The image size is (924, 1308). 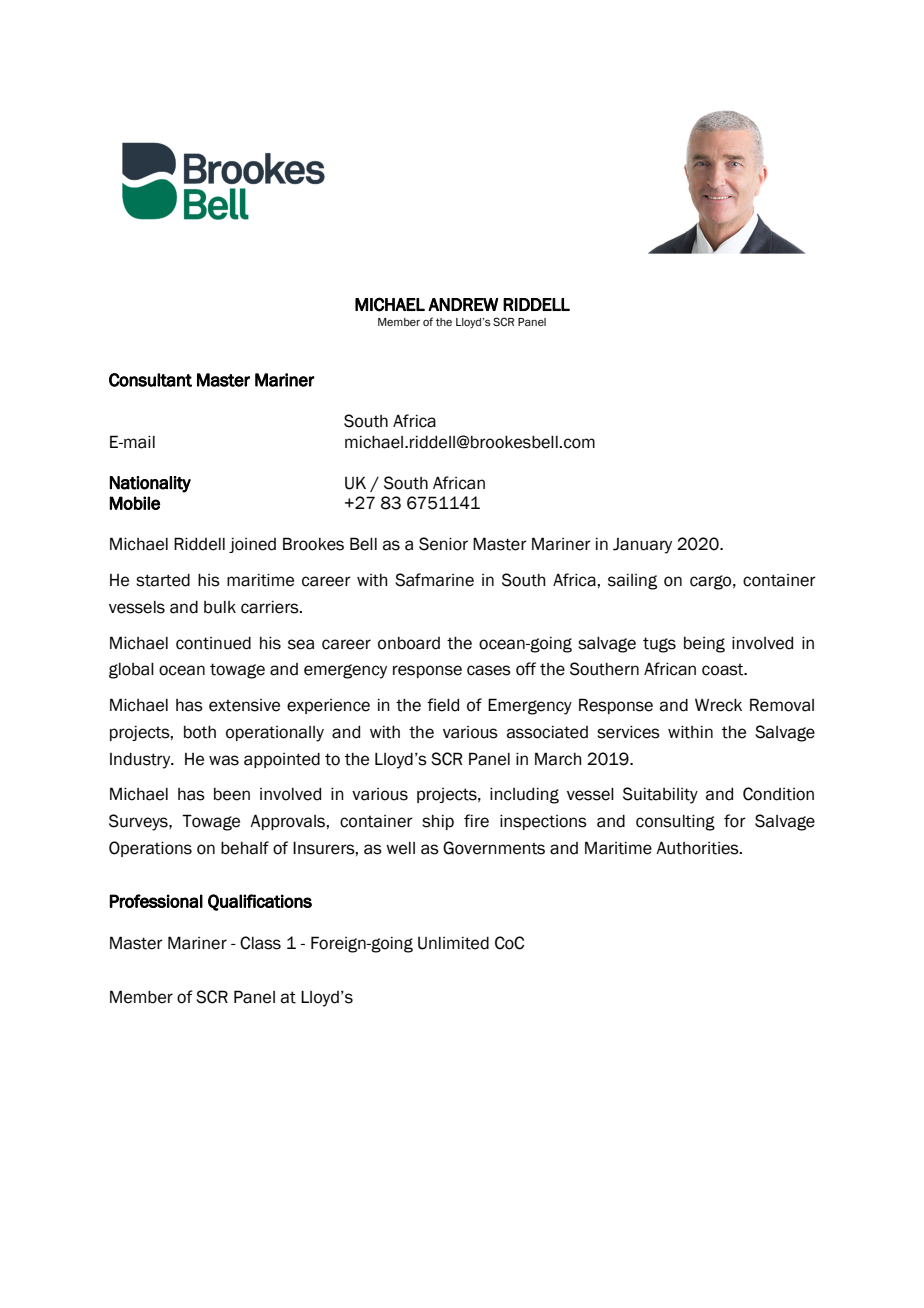 What do you see at coordinates (453, 943) in the screenshot?
I see `Unlimited` at bounding box center [453, 943].
